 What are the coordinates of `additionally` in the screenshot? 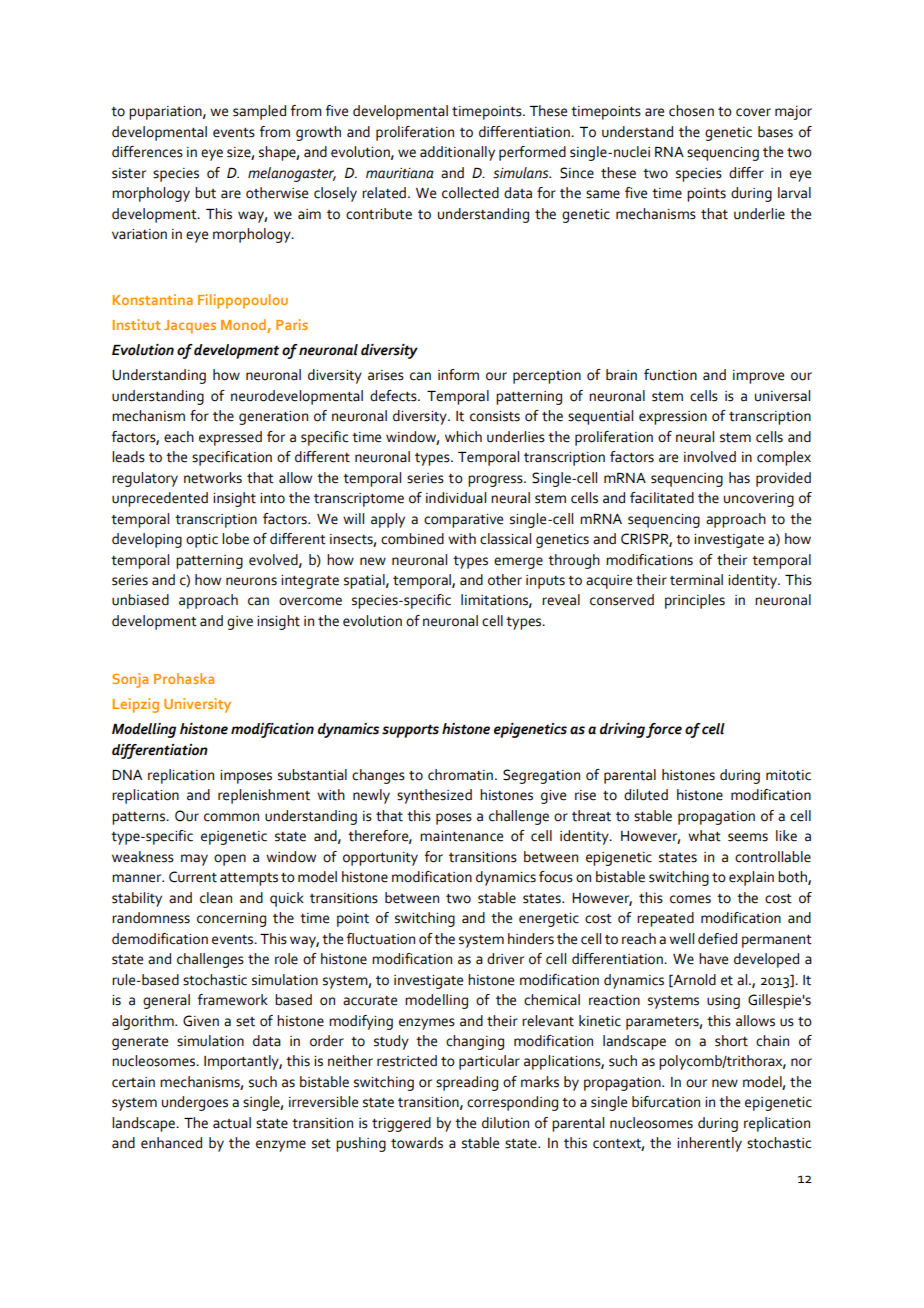 It's located at (457, 153).
